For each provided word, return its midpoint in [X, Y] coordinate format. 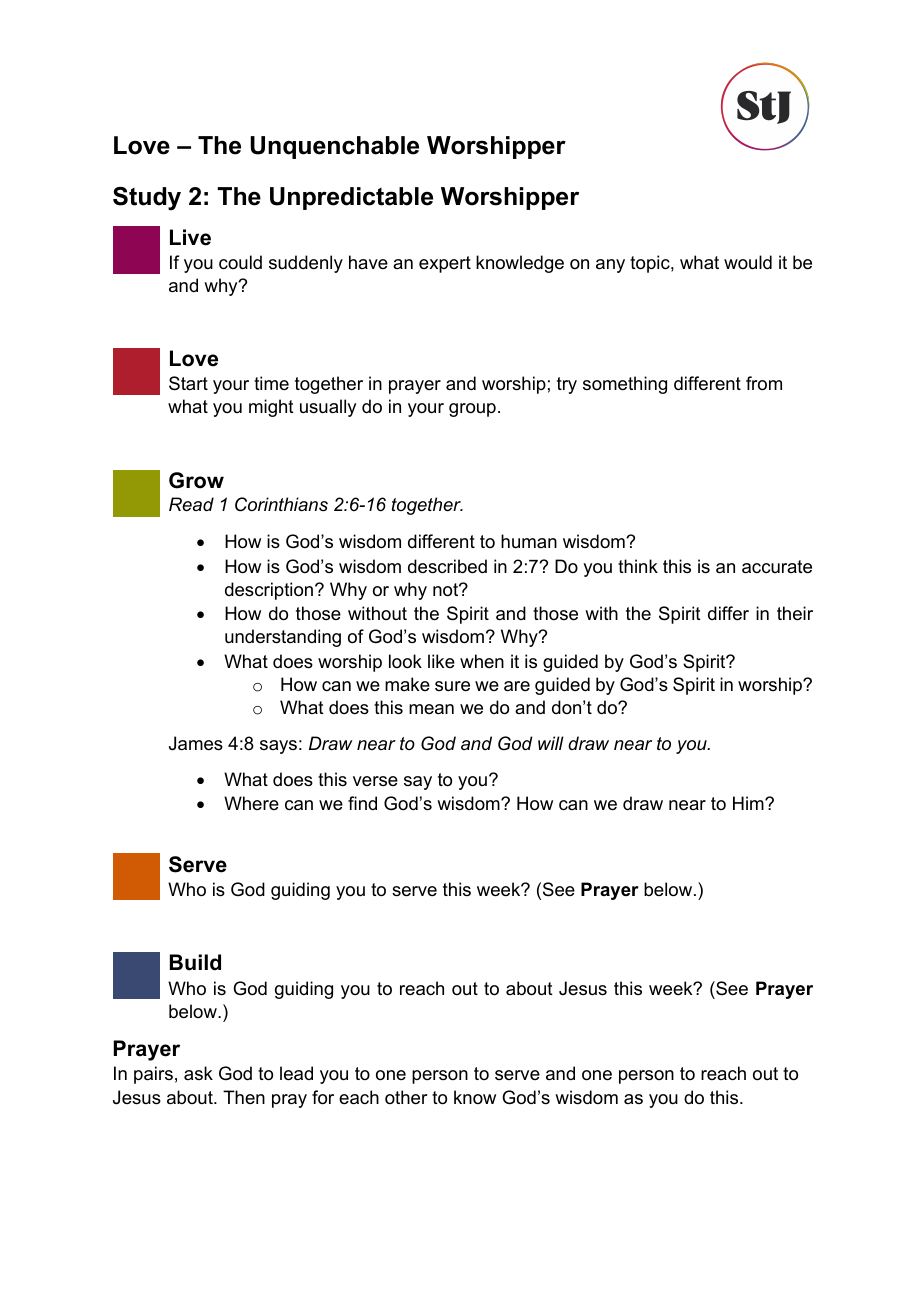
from [764, 383]
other [406, 1097]
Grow [196, 480]
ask [198, 1073]
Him [749, 803]
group [472, 410]
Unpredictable [351, 198]
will [551, 743]
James [196, 743]
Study [147, 199]
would [748, 262]
